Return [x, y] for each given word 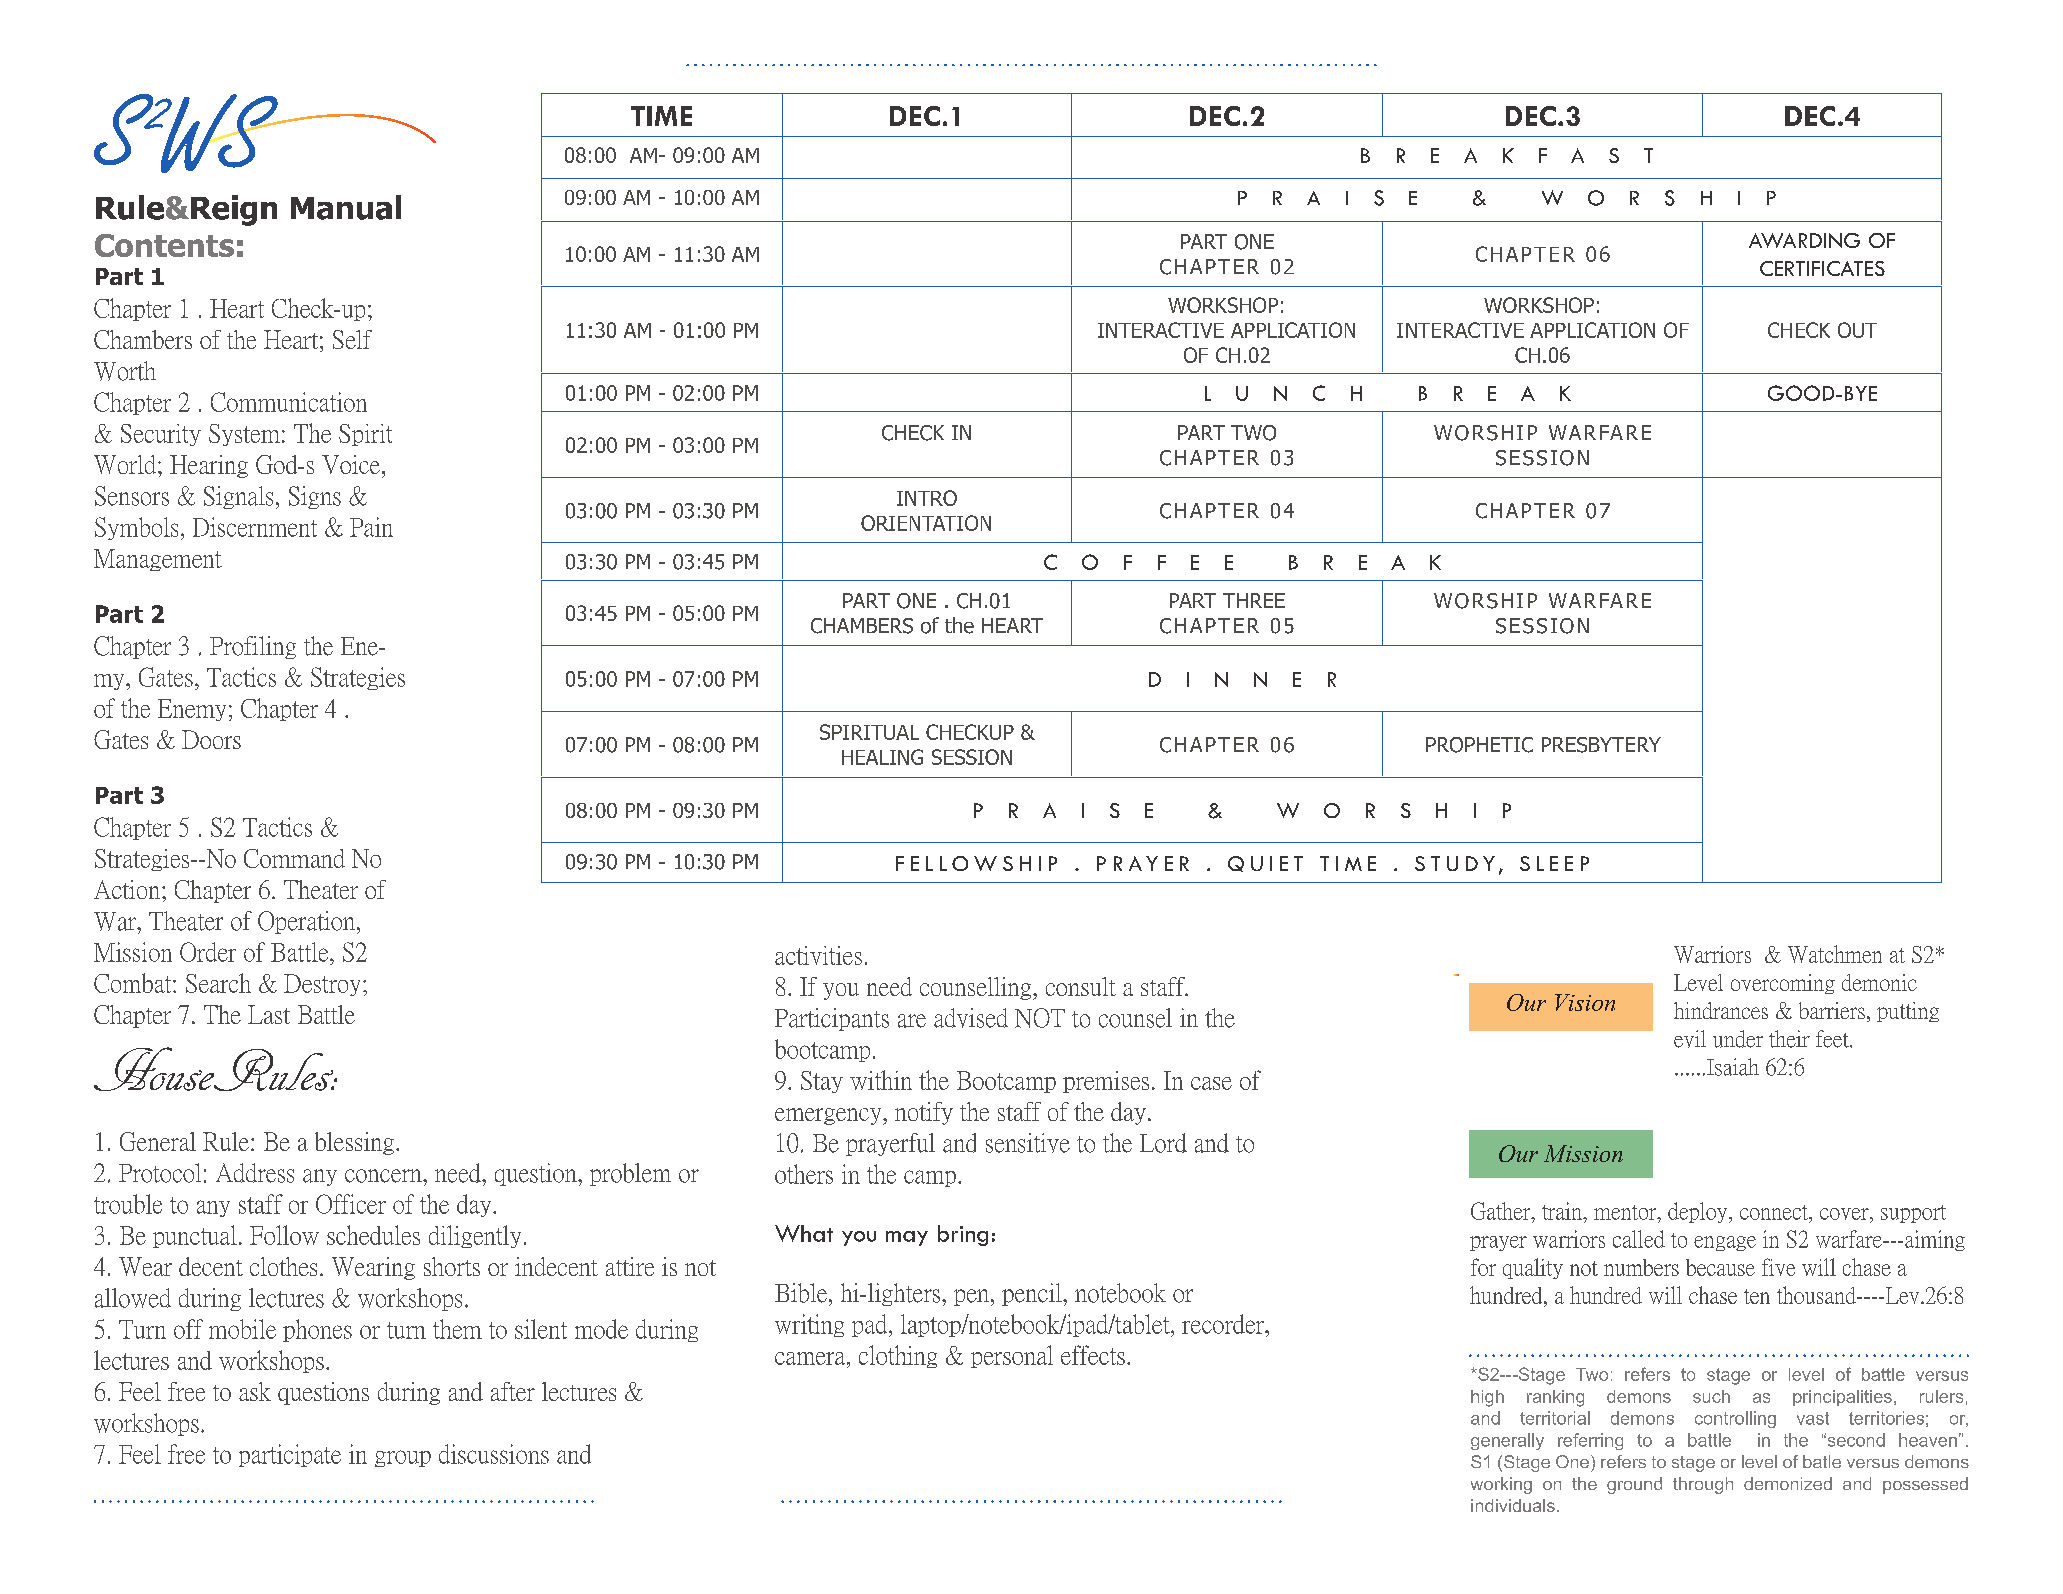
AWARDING [1804, 240]
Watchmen [1835, 954]
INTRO [927, 498]
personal [1012, 1356]
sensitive [1028, 1143]
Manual [346, 207]
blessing [354, 1143]
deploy [1699, 1212]
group [403, 1458]
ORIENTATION [926, 523]
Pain [371, 527]
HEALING [882, 757]
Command [294, 858]
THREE [1254, 600]
